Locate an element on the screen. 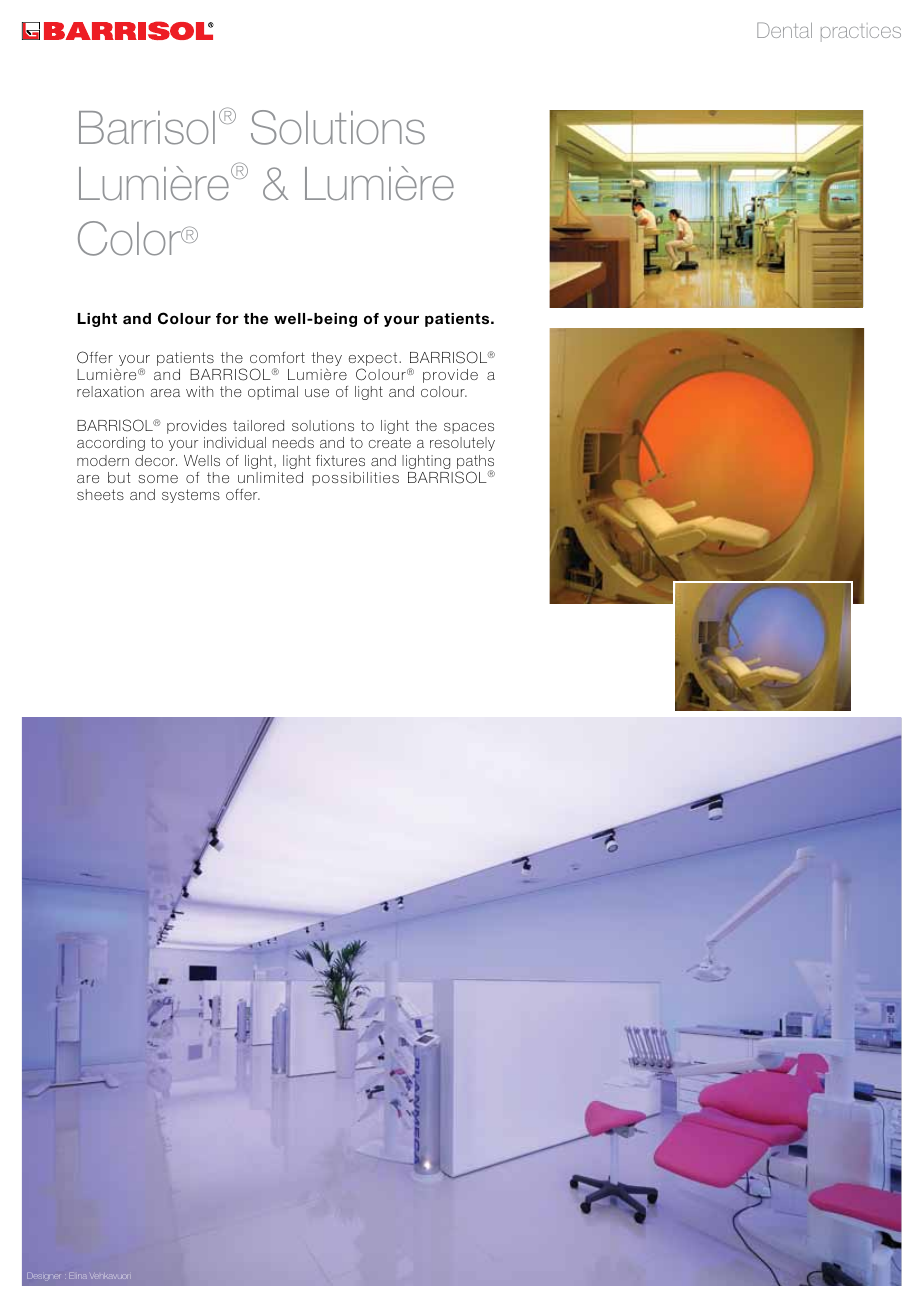  Dental is located at coordinates (784, 30).
